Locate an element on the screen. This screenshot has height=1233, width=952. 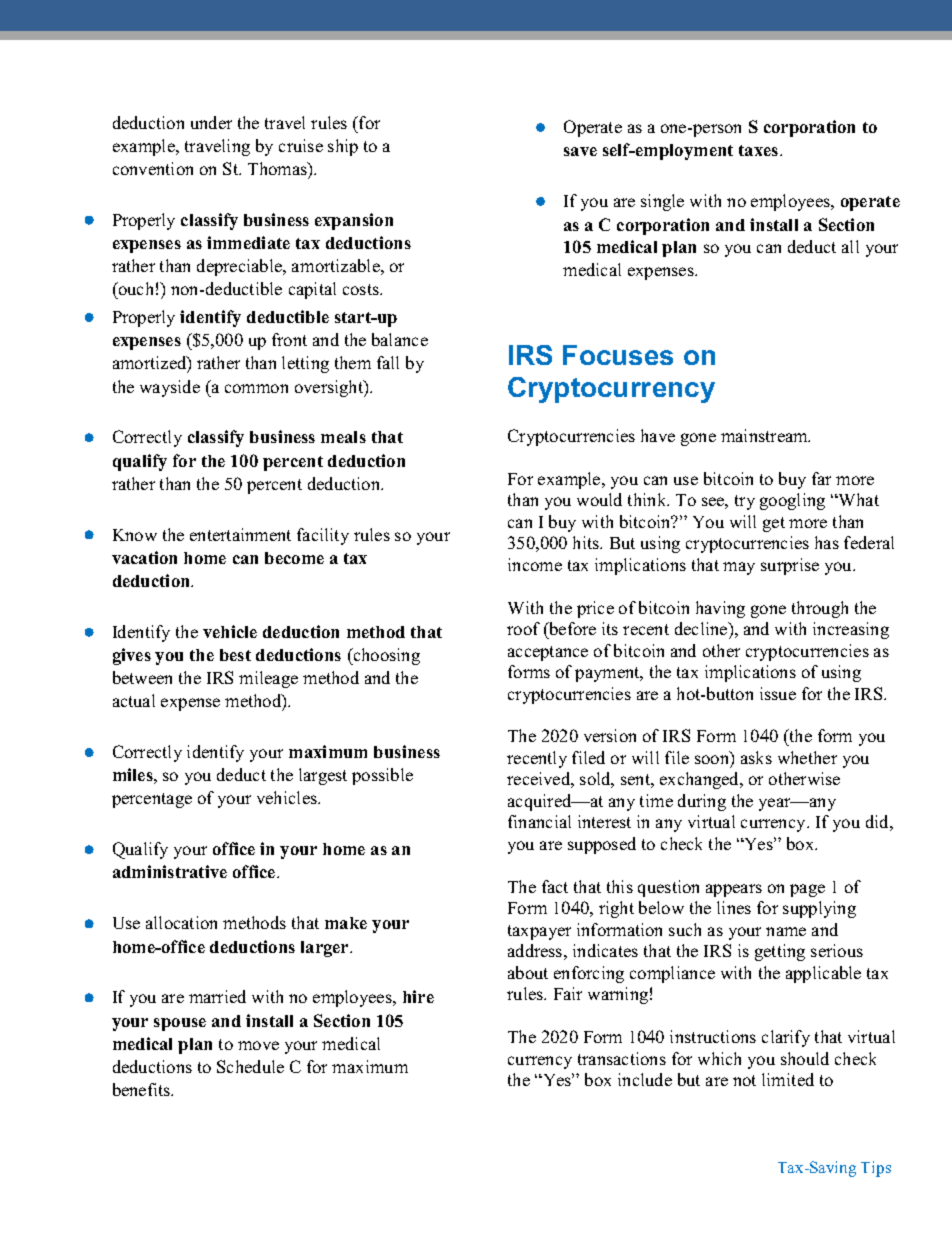
taxes is located at coordinates (760, 150).
